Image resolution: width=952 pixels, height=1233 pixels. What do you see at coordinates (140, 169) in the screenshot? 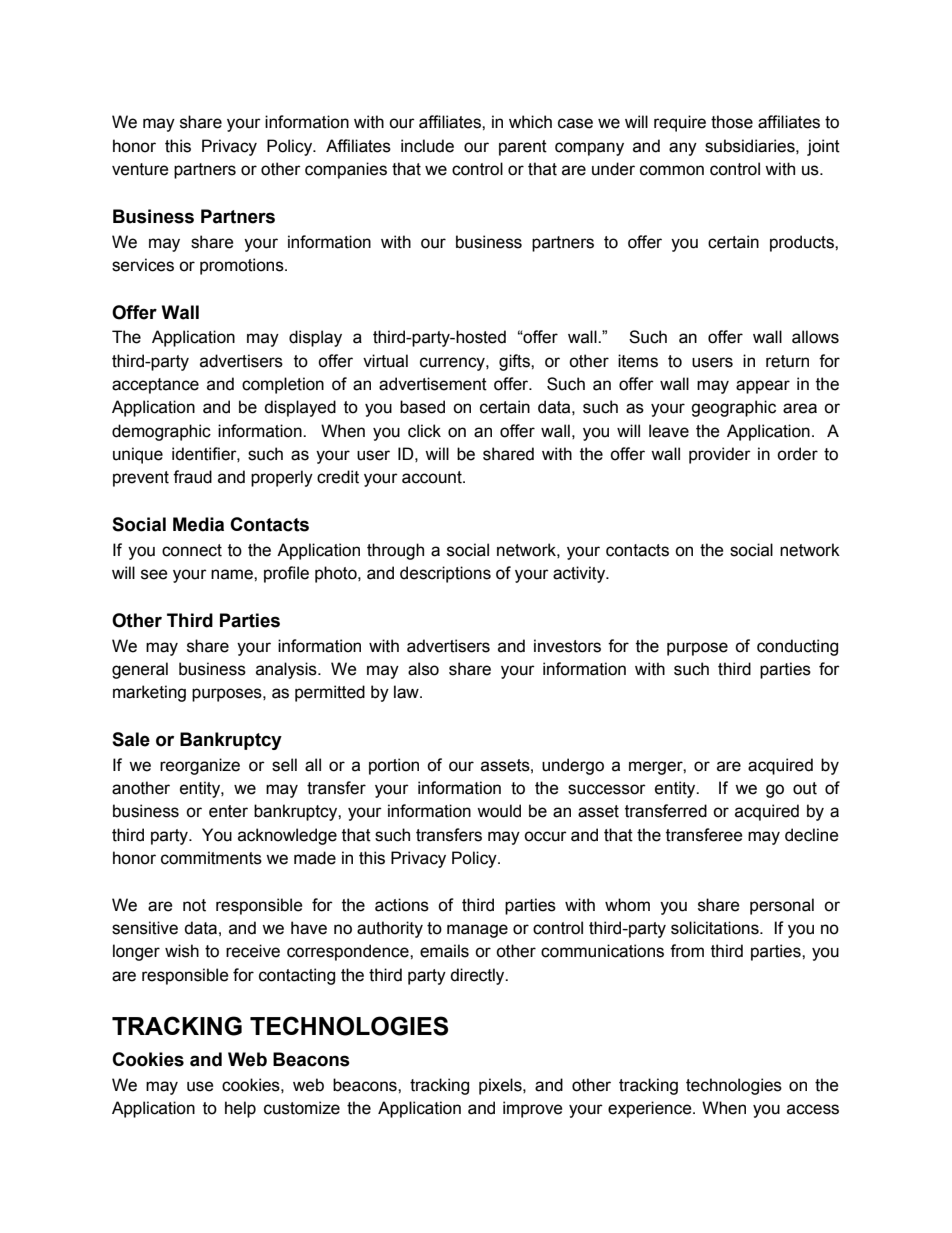
I see `venture` at bounding box center [140, 169].
